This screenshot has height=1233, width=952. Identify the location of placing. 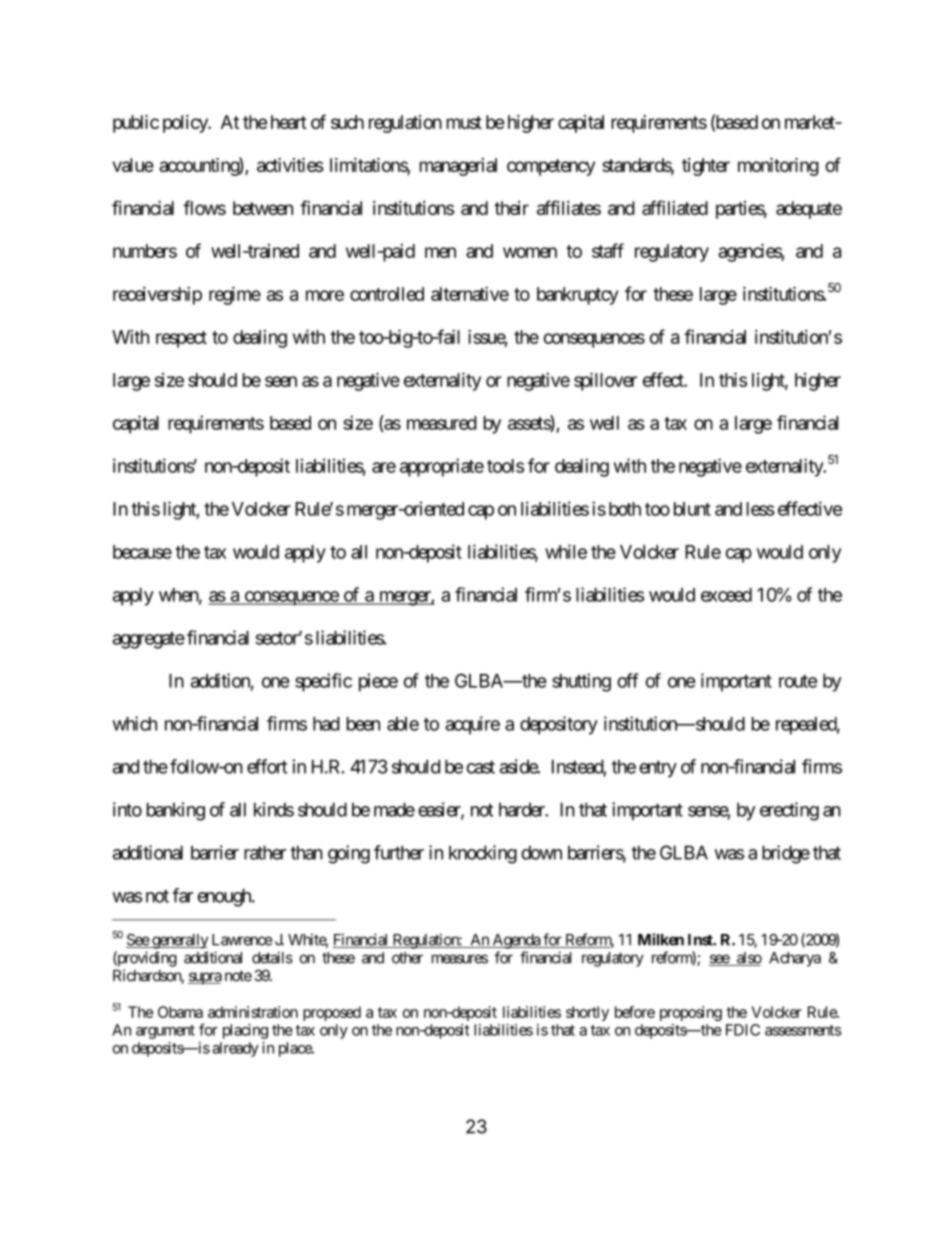
(245, 1031).
